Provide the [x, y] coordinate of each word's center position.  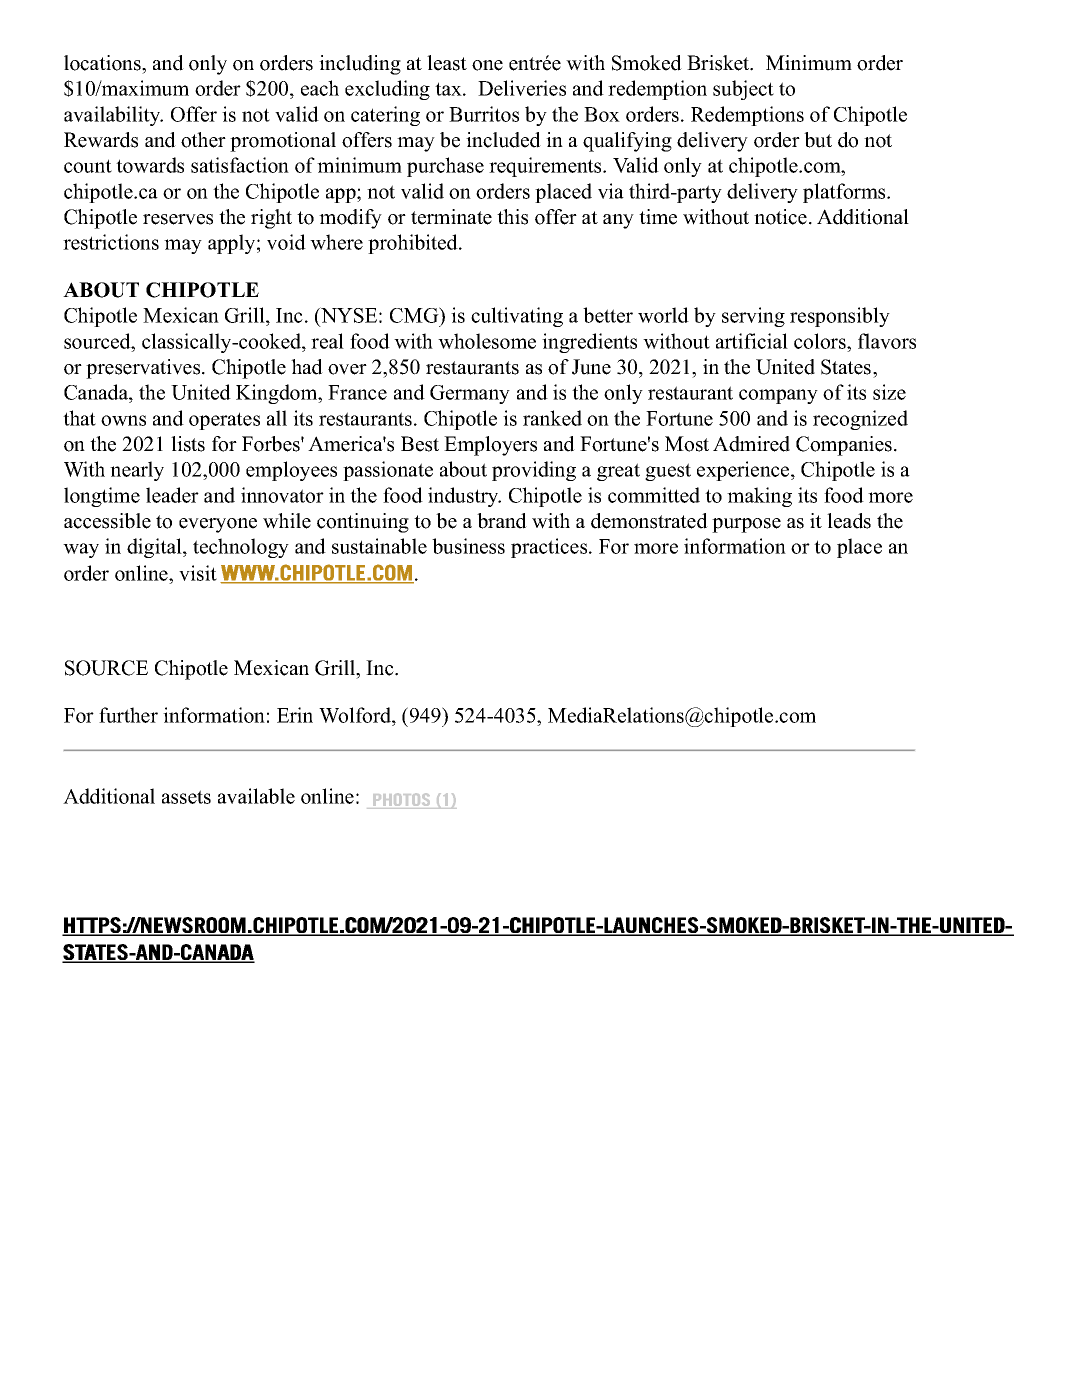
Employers [490, 446]
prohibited [414, 244]
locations [103, 63]
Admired [751, 444]
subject [743, 90]
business [468, 546]
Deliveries [522, 88]
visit [198, 573]
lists [188, 444]
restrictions [111, 242]
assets [186, 797]
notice [780, 217]
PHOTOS [401, 801]
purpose [746, 525]
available [256, 796]
